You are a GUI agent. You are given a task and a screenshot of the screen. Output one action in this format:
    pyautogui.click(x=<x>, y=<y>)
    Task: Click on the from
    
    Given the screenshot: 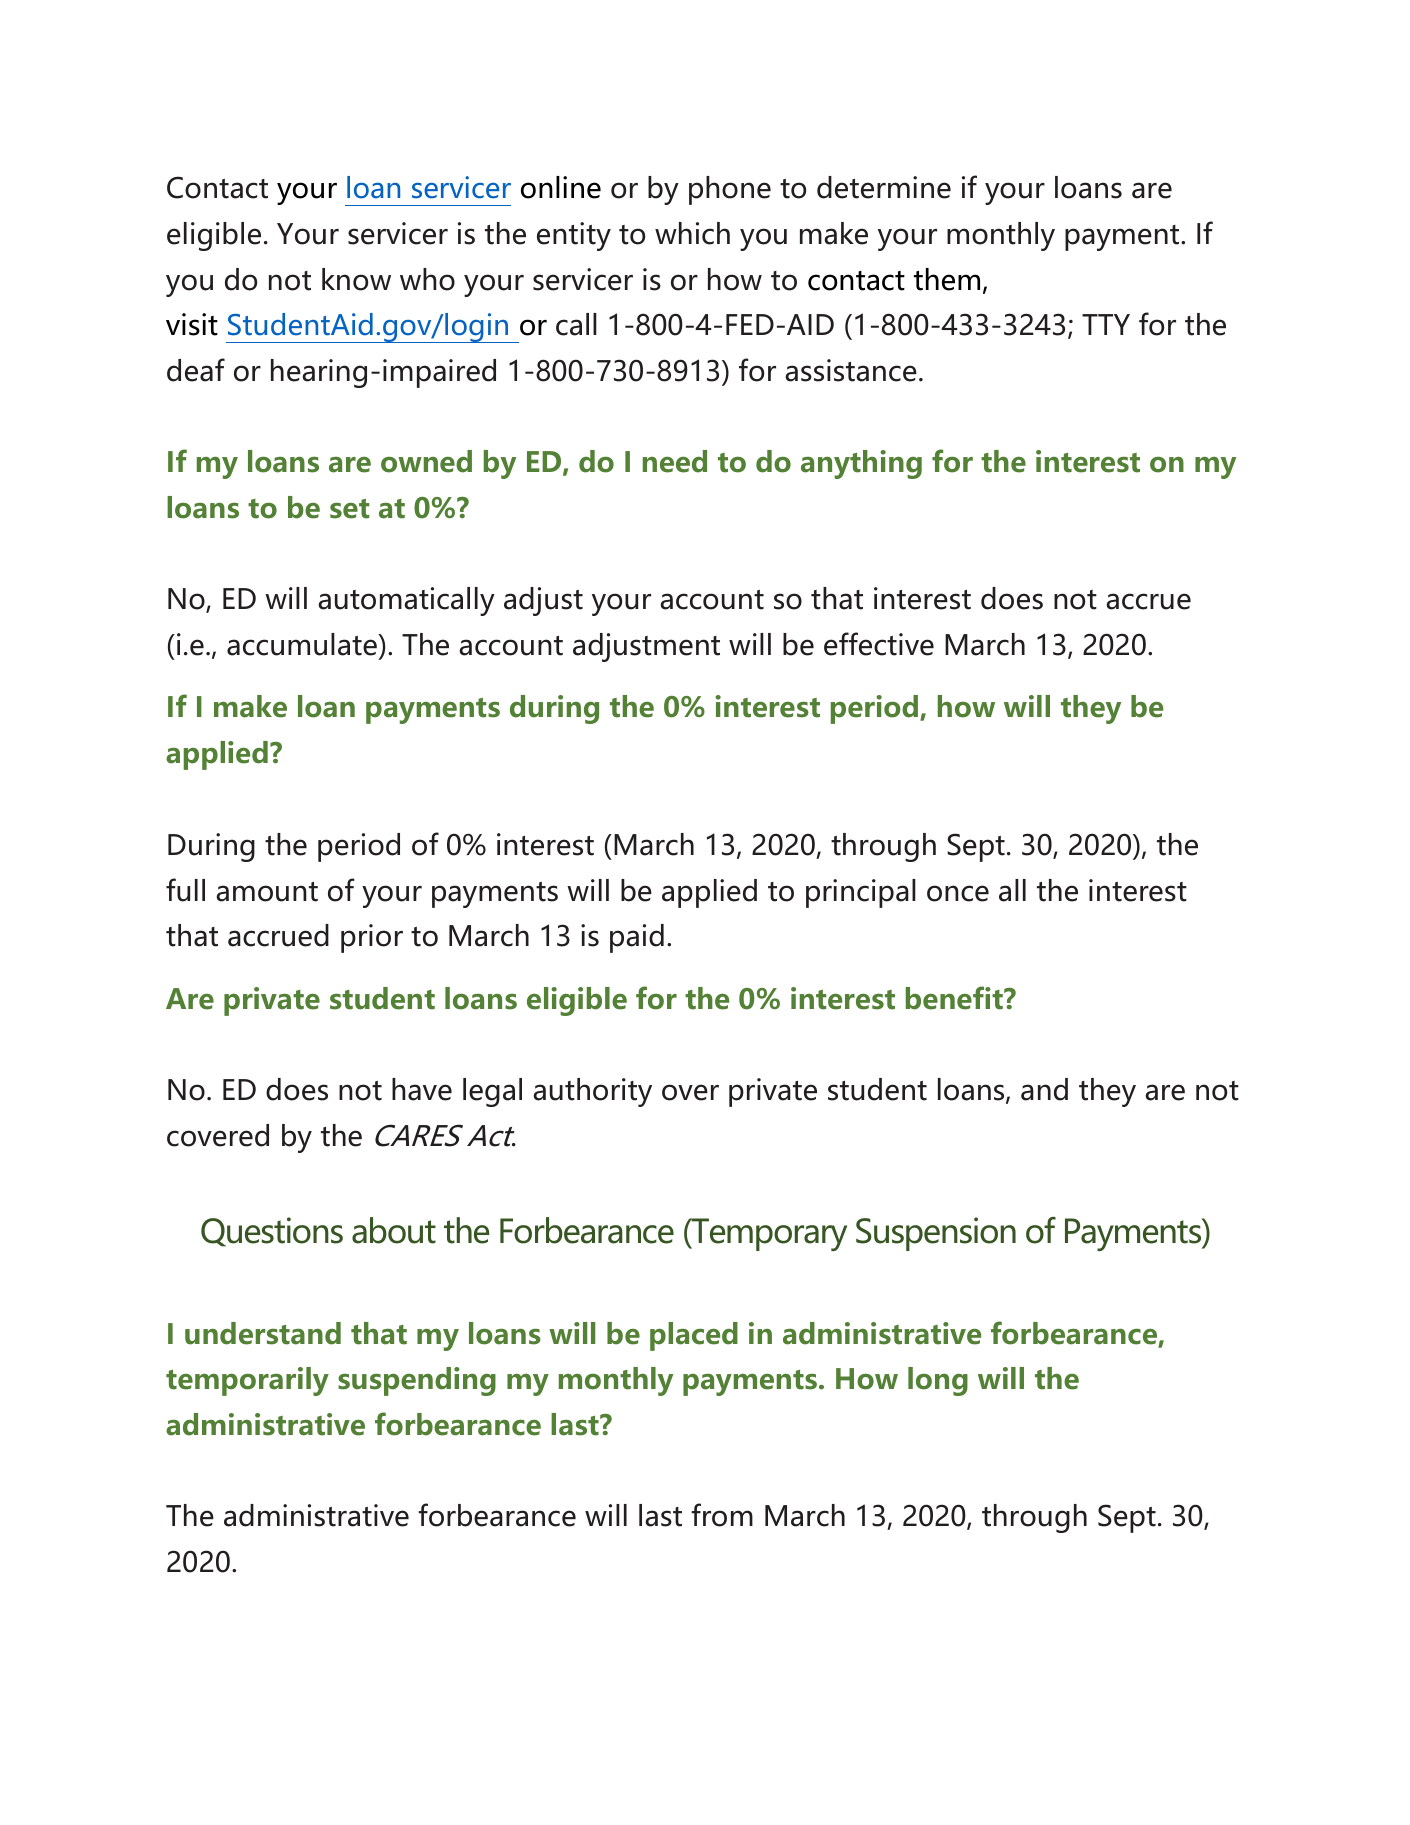 What is the action you would take?
    pyautogui.click(x=722, y=1515)
